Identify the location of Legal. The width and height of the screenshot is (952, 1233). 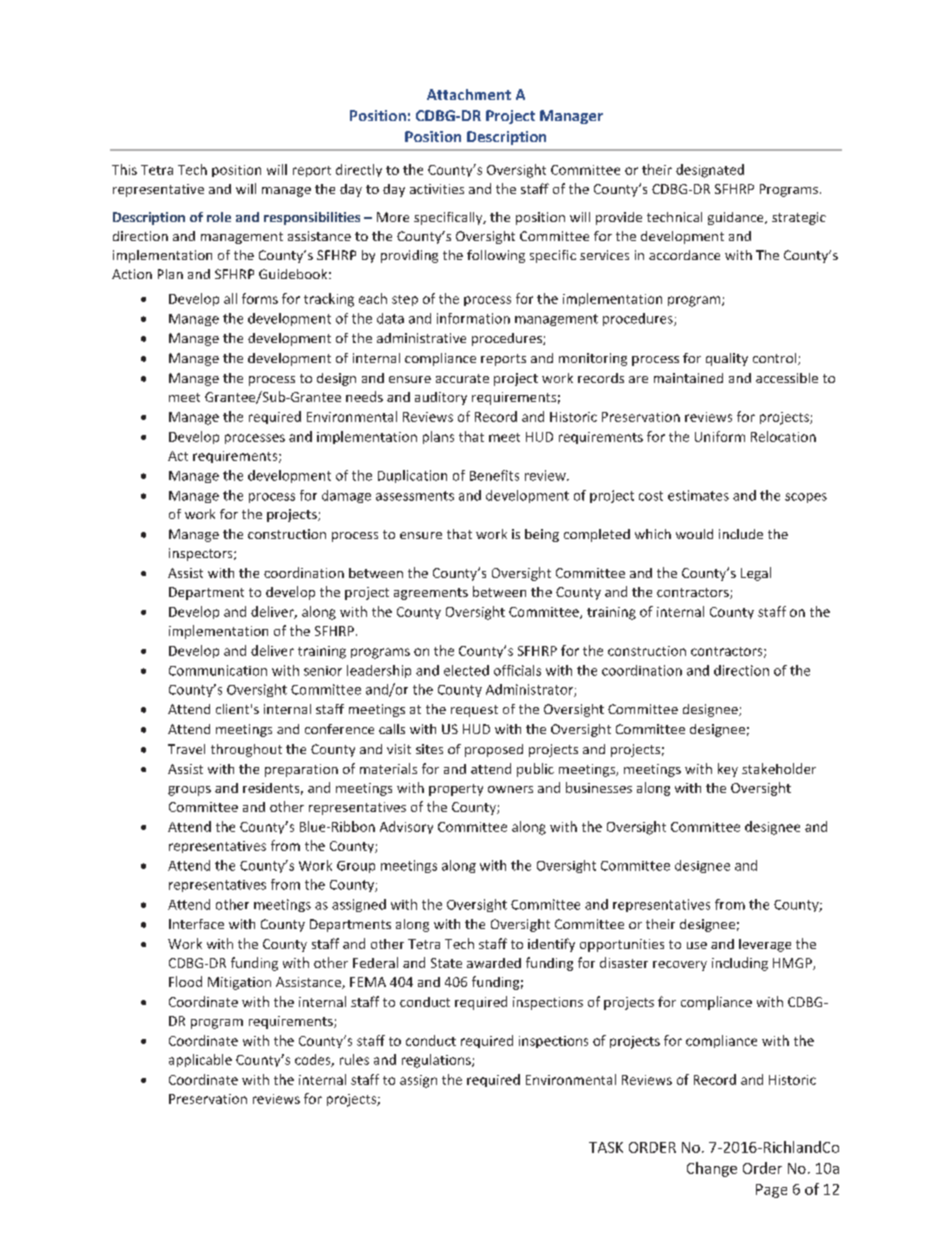
(756, 574).
